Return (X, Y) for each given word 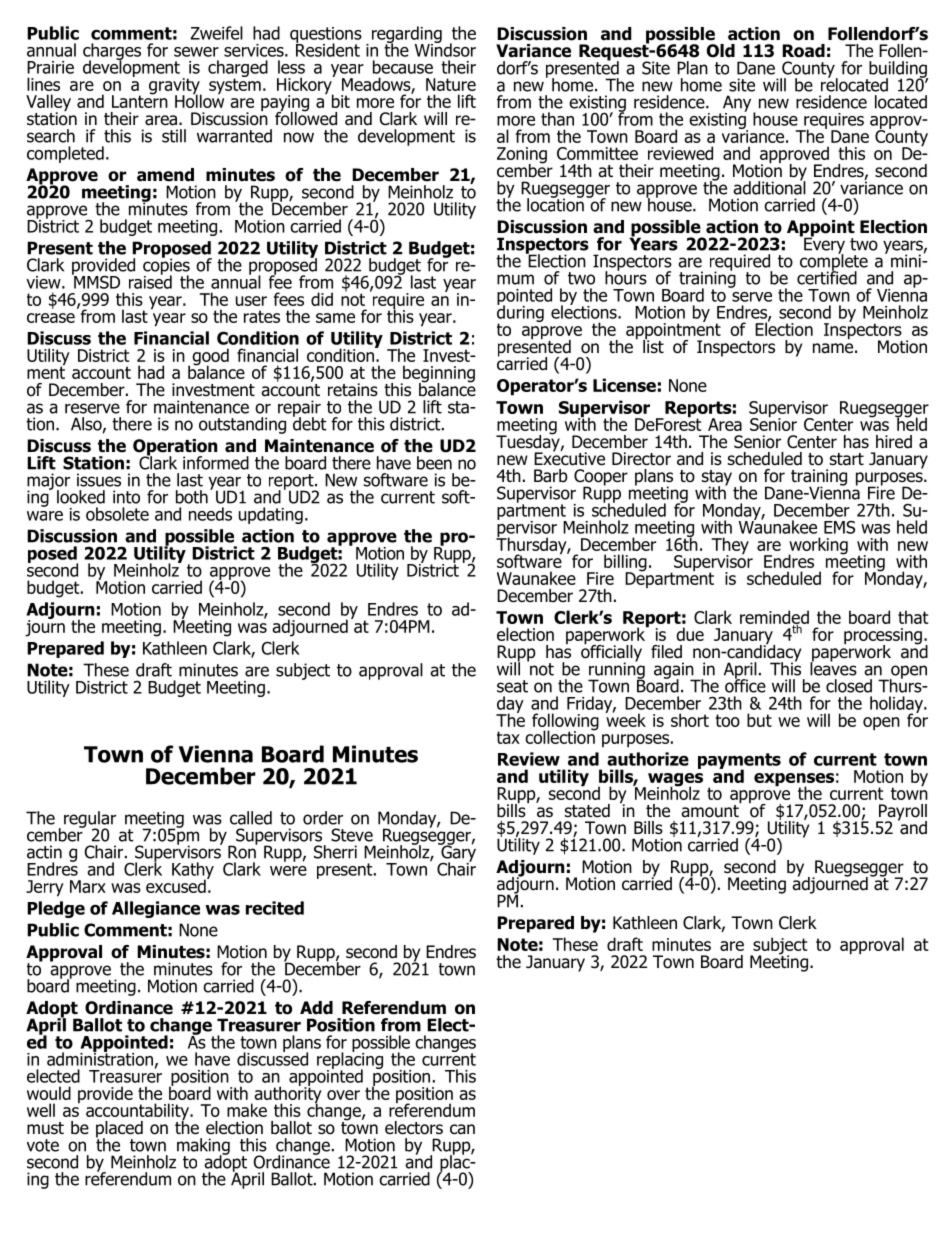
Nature (451, 84)
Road (803, 51)
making (203, 1147)
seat (512, 686)
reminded (774, 618)
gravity (175, 87)
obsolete (117, 514)
